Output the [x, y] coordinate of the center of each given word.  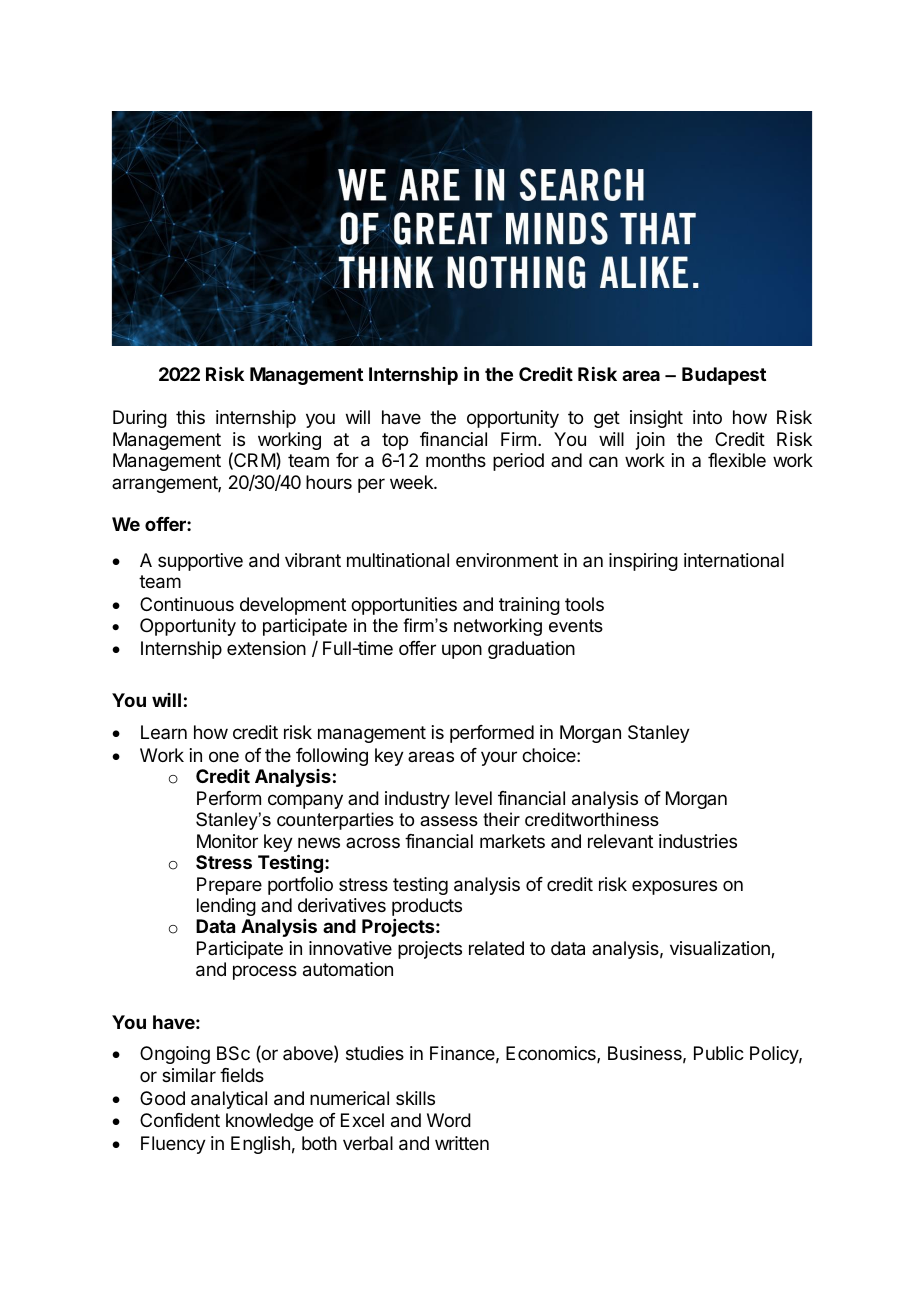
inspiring [643, 562]
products [427, 907]
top [395, 441]
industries [698, 841]
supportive [200, 562]
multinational [398, 560]
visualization [721, 949]
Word [449, 1120]
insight [656, 419]
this [190, 417]
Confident [180, 1120]
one [224, 756]
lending [226, 907]
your [499, 758]
